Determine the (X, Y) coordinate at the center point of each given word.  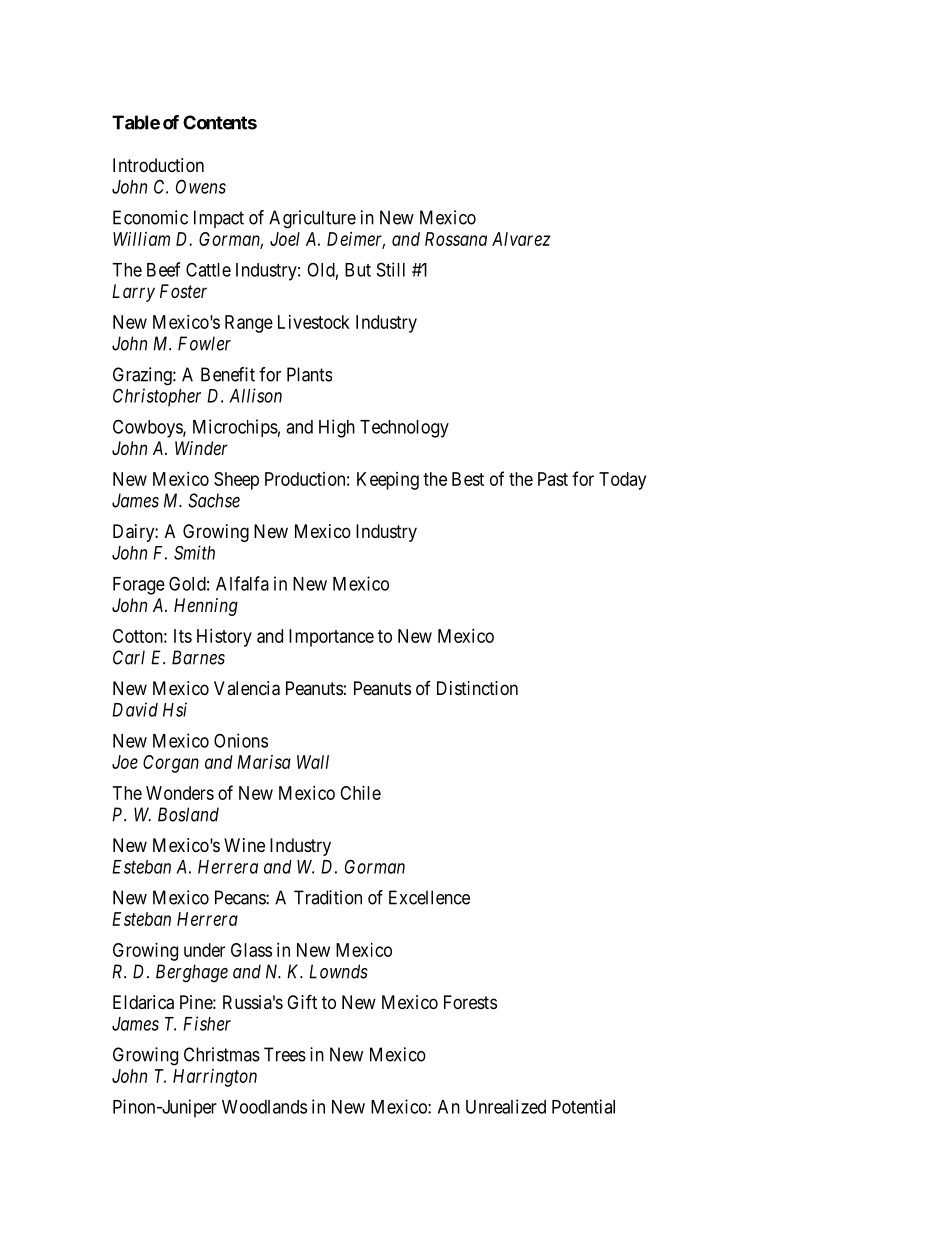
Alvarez (521, 239)
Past (553, 479)
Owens (201, 186)
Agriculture (312, 219)
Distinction (477, 688)
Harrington (215, 1078)
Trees (285, 1054)
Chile (360, 793)
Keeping (388, 481)
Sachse (214, 500)
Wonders (180, 793)
